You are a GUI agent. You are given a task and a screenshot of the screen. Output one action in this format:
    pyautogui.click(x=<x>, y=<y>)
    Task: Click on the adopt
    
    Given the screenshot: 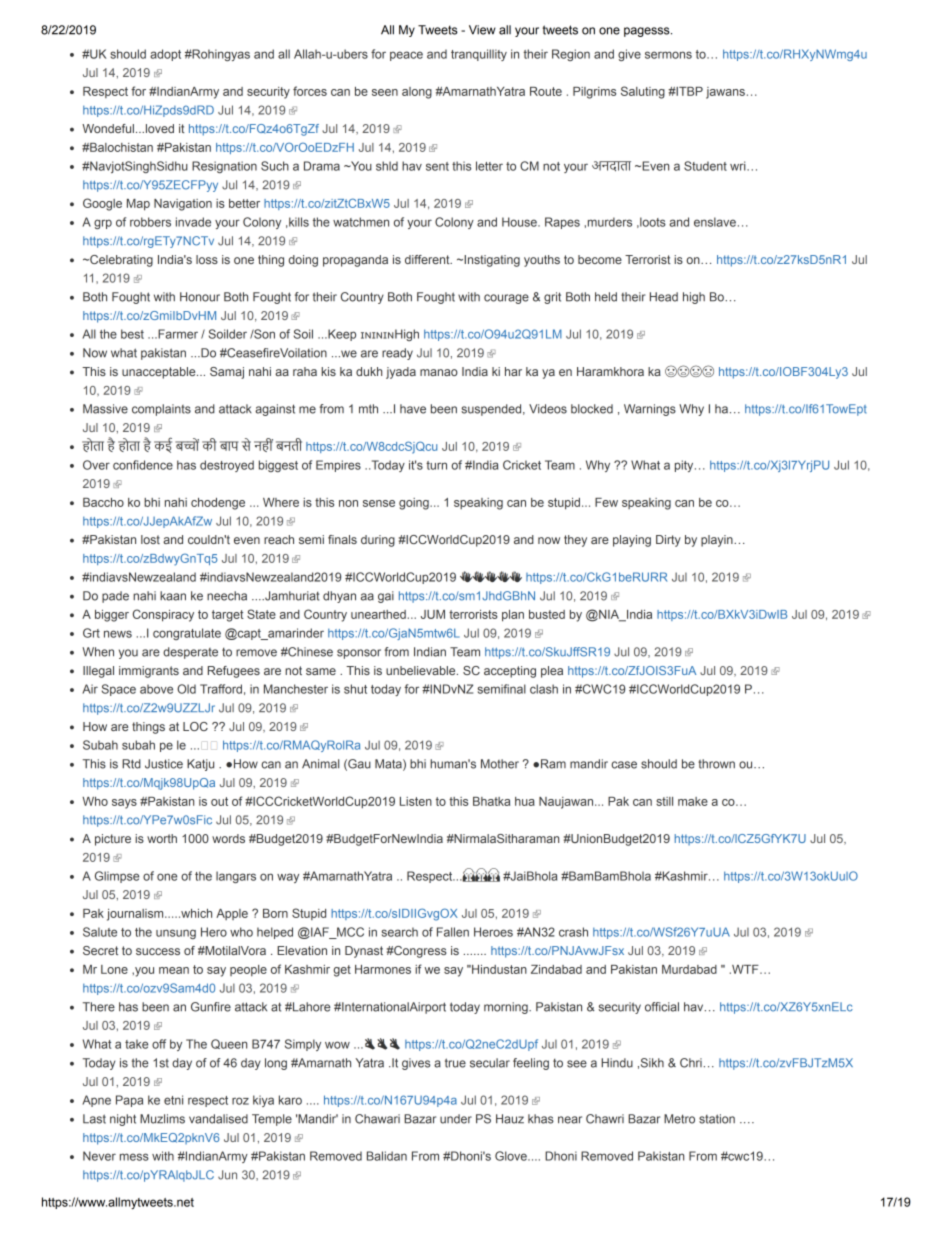 What is the action you would take?
    pyautogui.click(x=165, y=55)
